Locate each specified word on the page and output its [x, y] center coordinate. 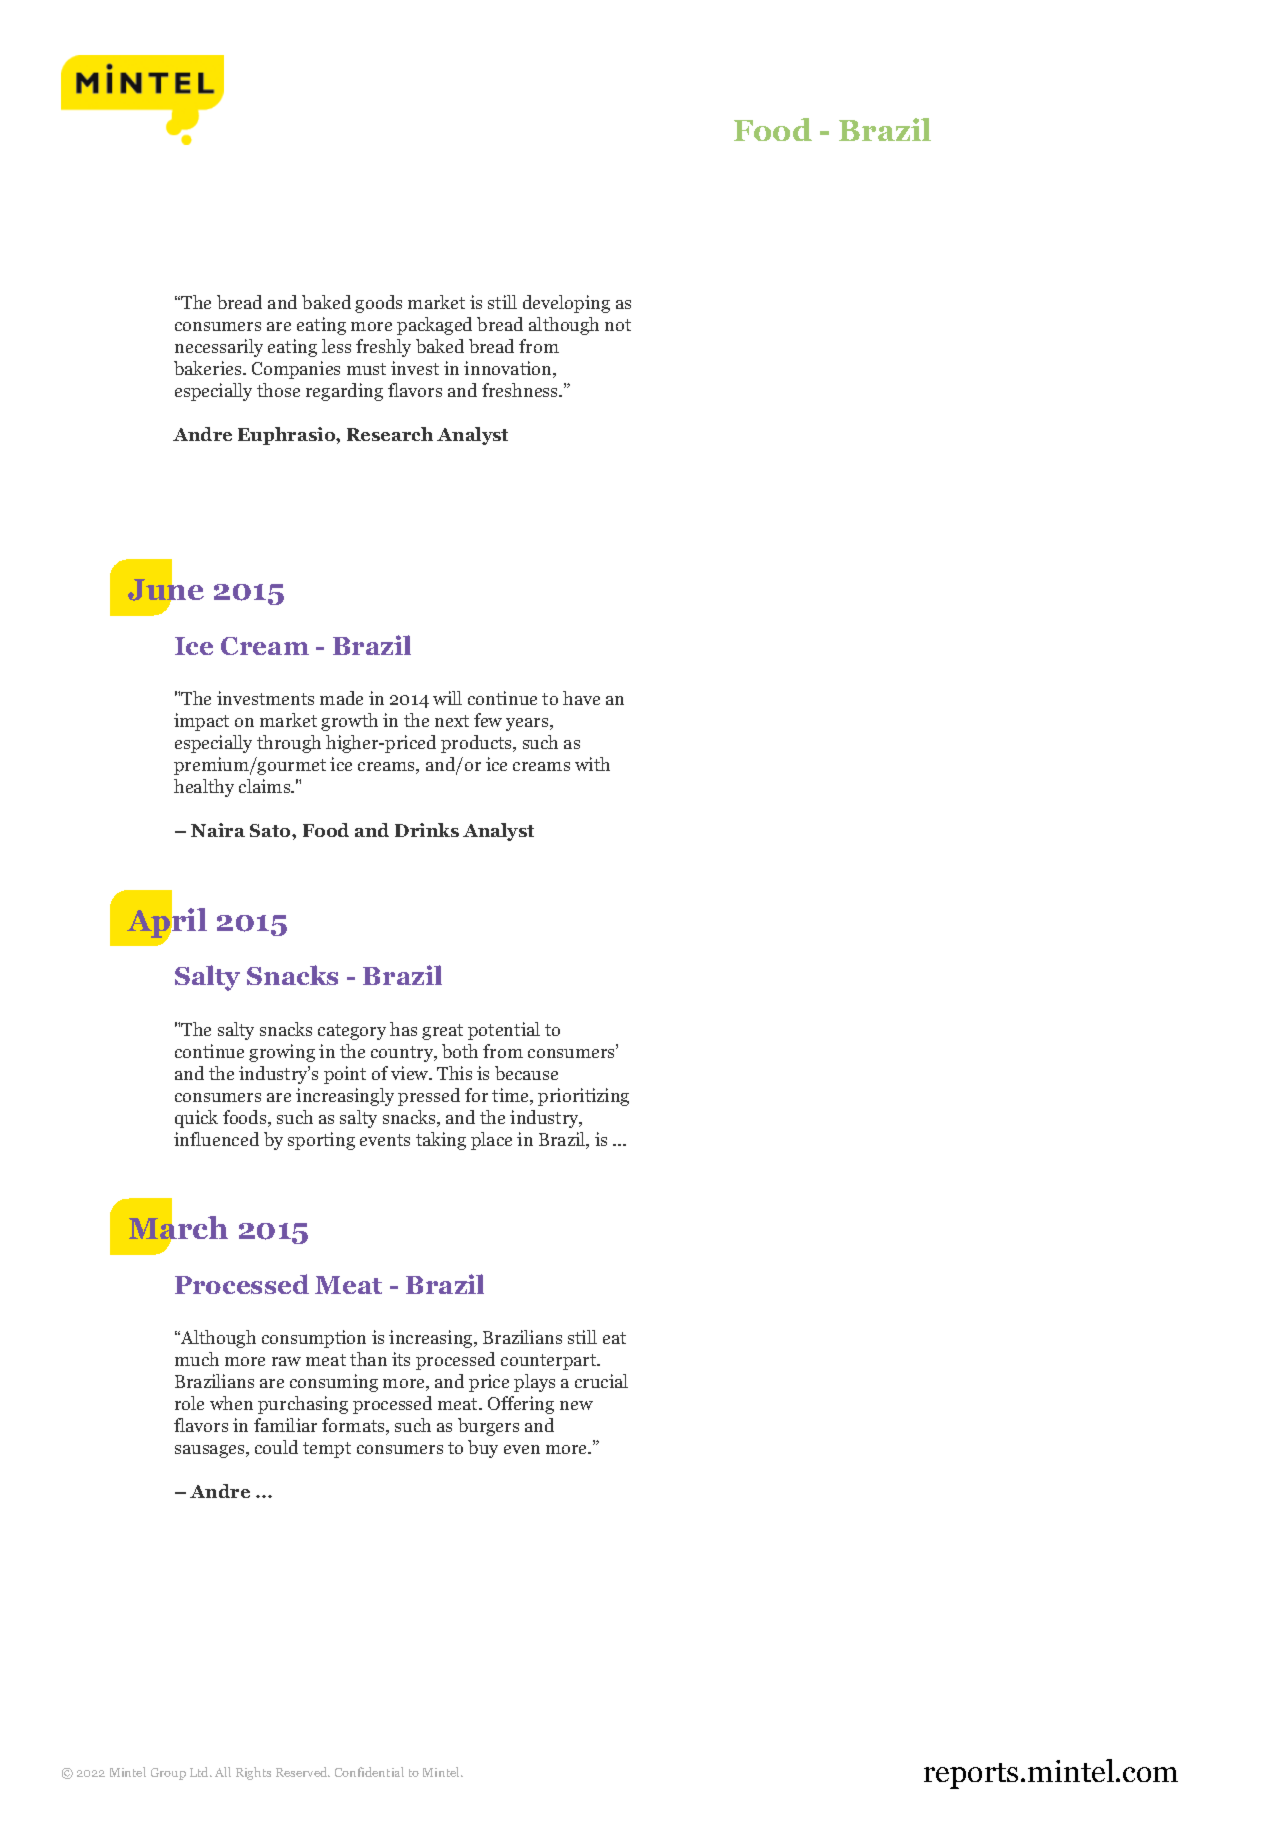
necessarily [219, 348]
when [231, 1403]
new [576, 1405]
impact [201, 722]
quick [196, 1119]
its [401, 1359]
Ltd [201, 1772]
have [581, 698]
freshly [383, 348]
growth [349, 722]
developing [566, 304]
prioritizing [583, 1097]
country [403, 1054]
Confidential [369, 1772]
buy [483, 1449]
